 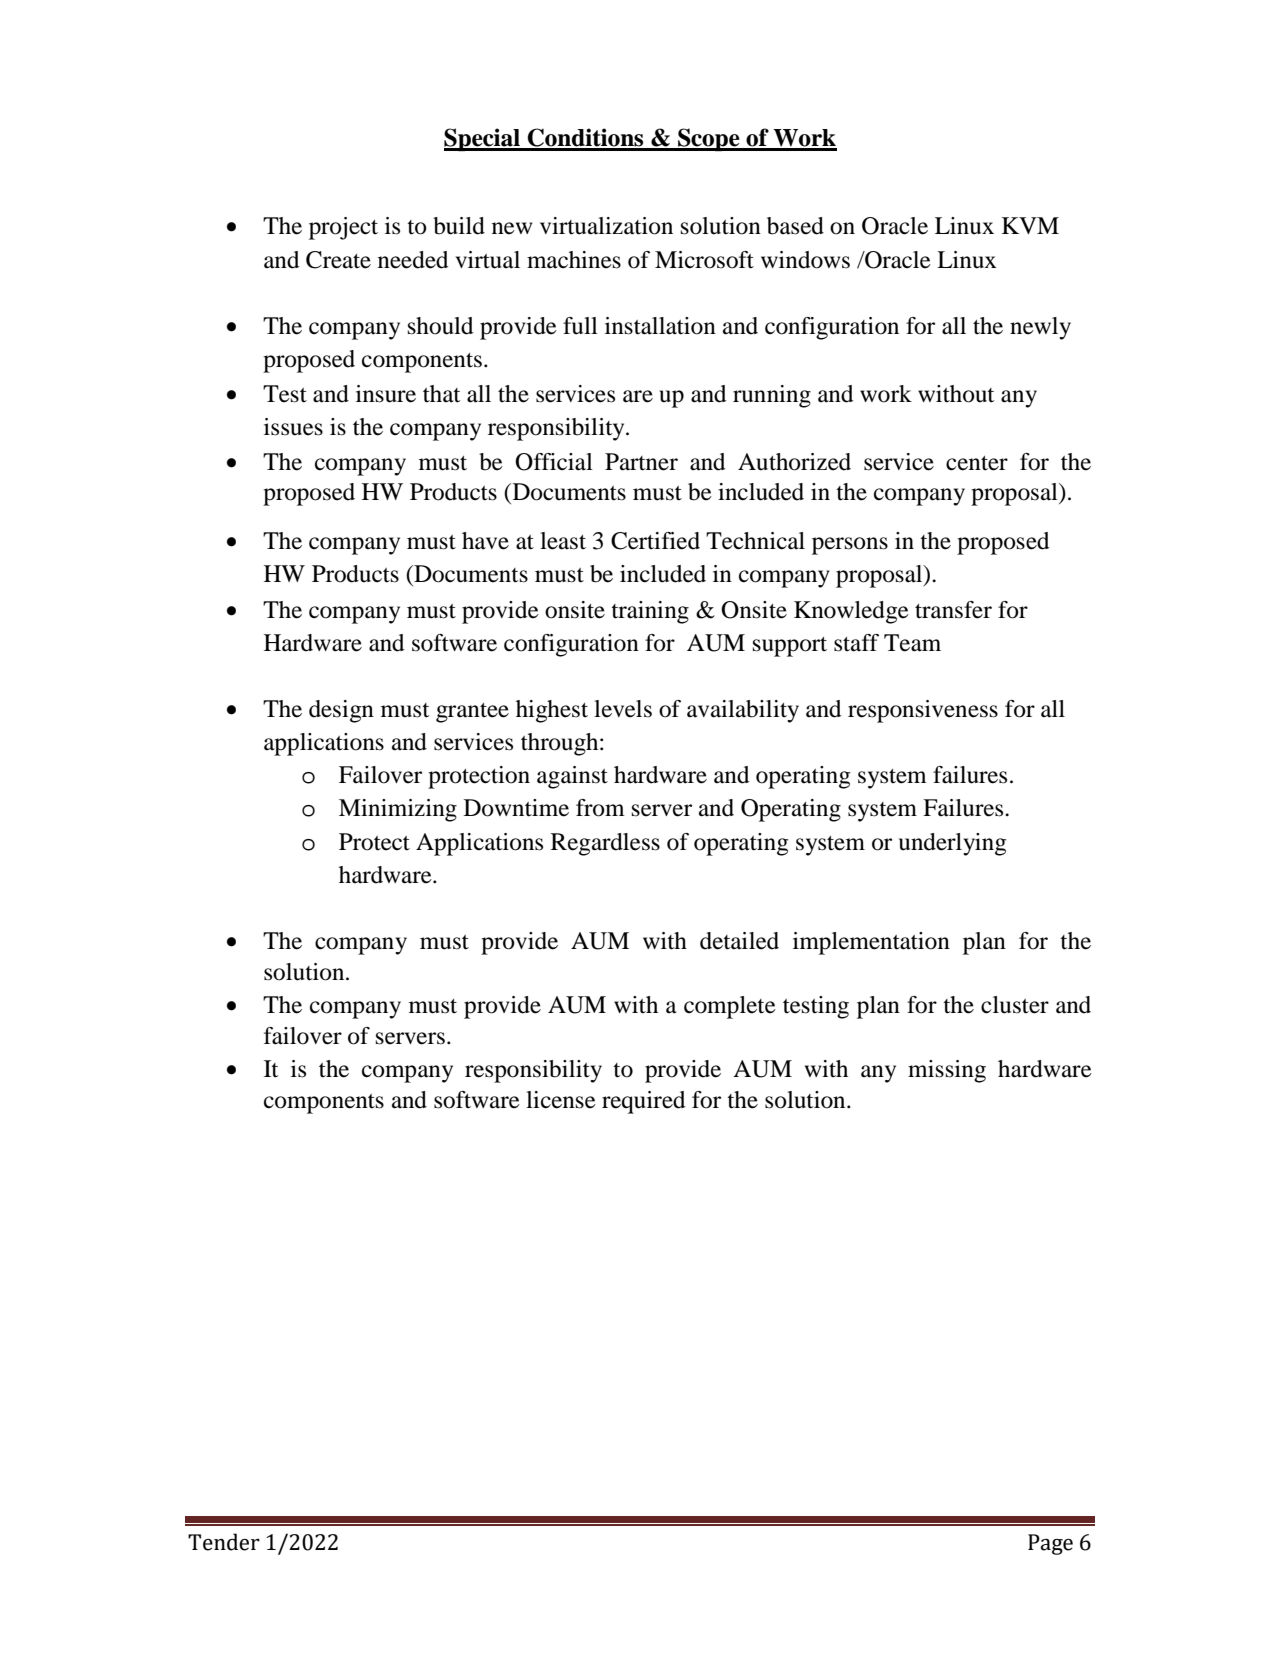 What do you see at coordinates (643, 1102) in the screenshot?
I see `required` at bounding box center [643, 1102].
